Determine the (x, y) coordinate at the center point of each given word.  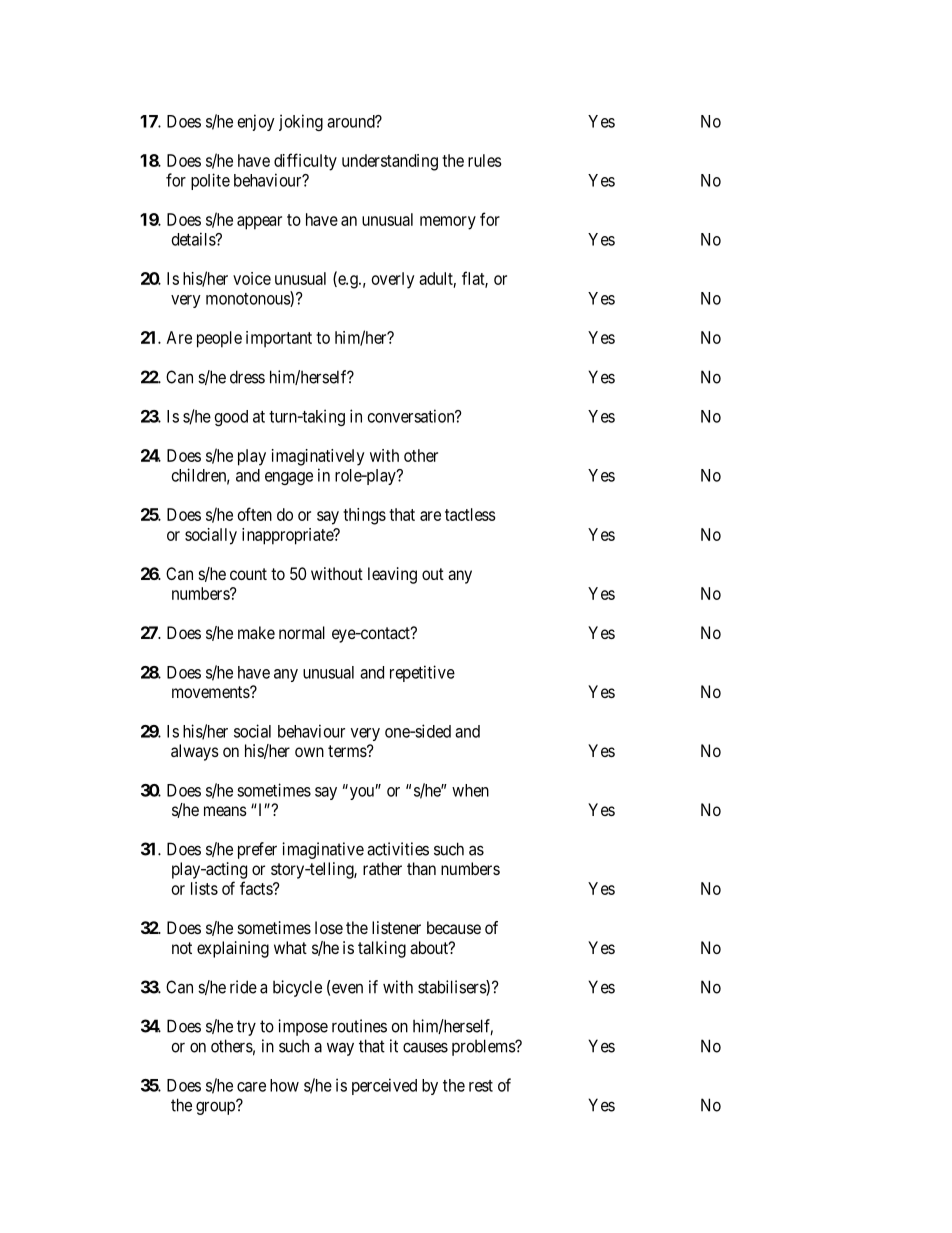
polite (210, 181)
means (225, 811)
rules (485, 160)
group (216, 1108)
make (256, 632)
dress (247, 377)
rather (382, 868)
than (421, 868)
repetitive (422, 673)
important (279, 339)
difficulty (305, 162)
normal (302, 632)
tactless (470, 514)
